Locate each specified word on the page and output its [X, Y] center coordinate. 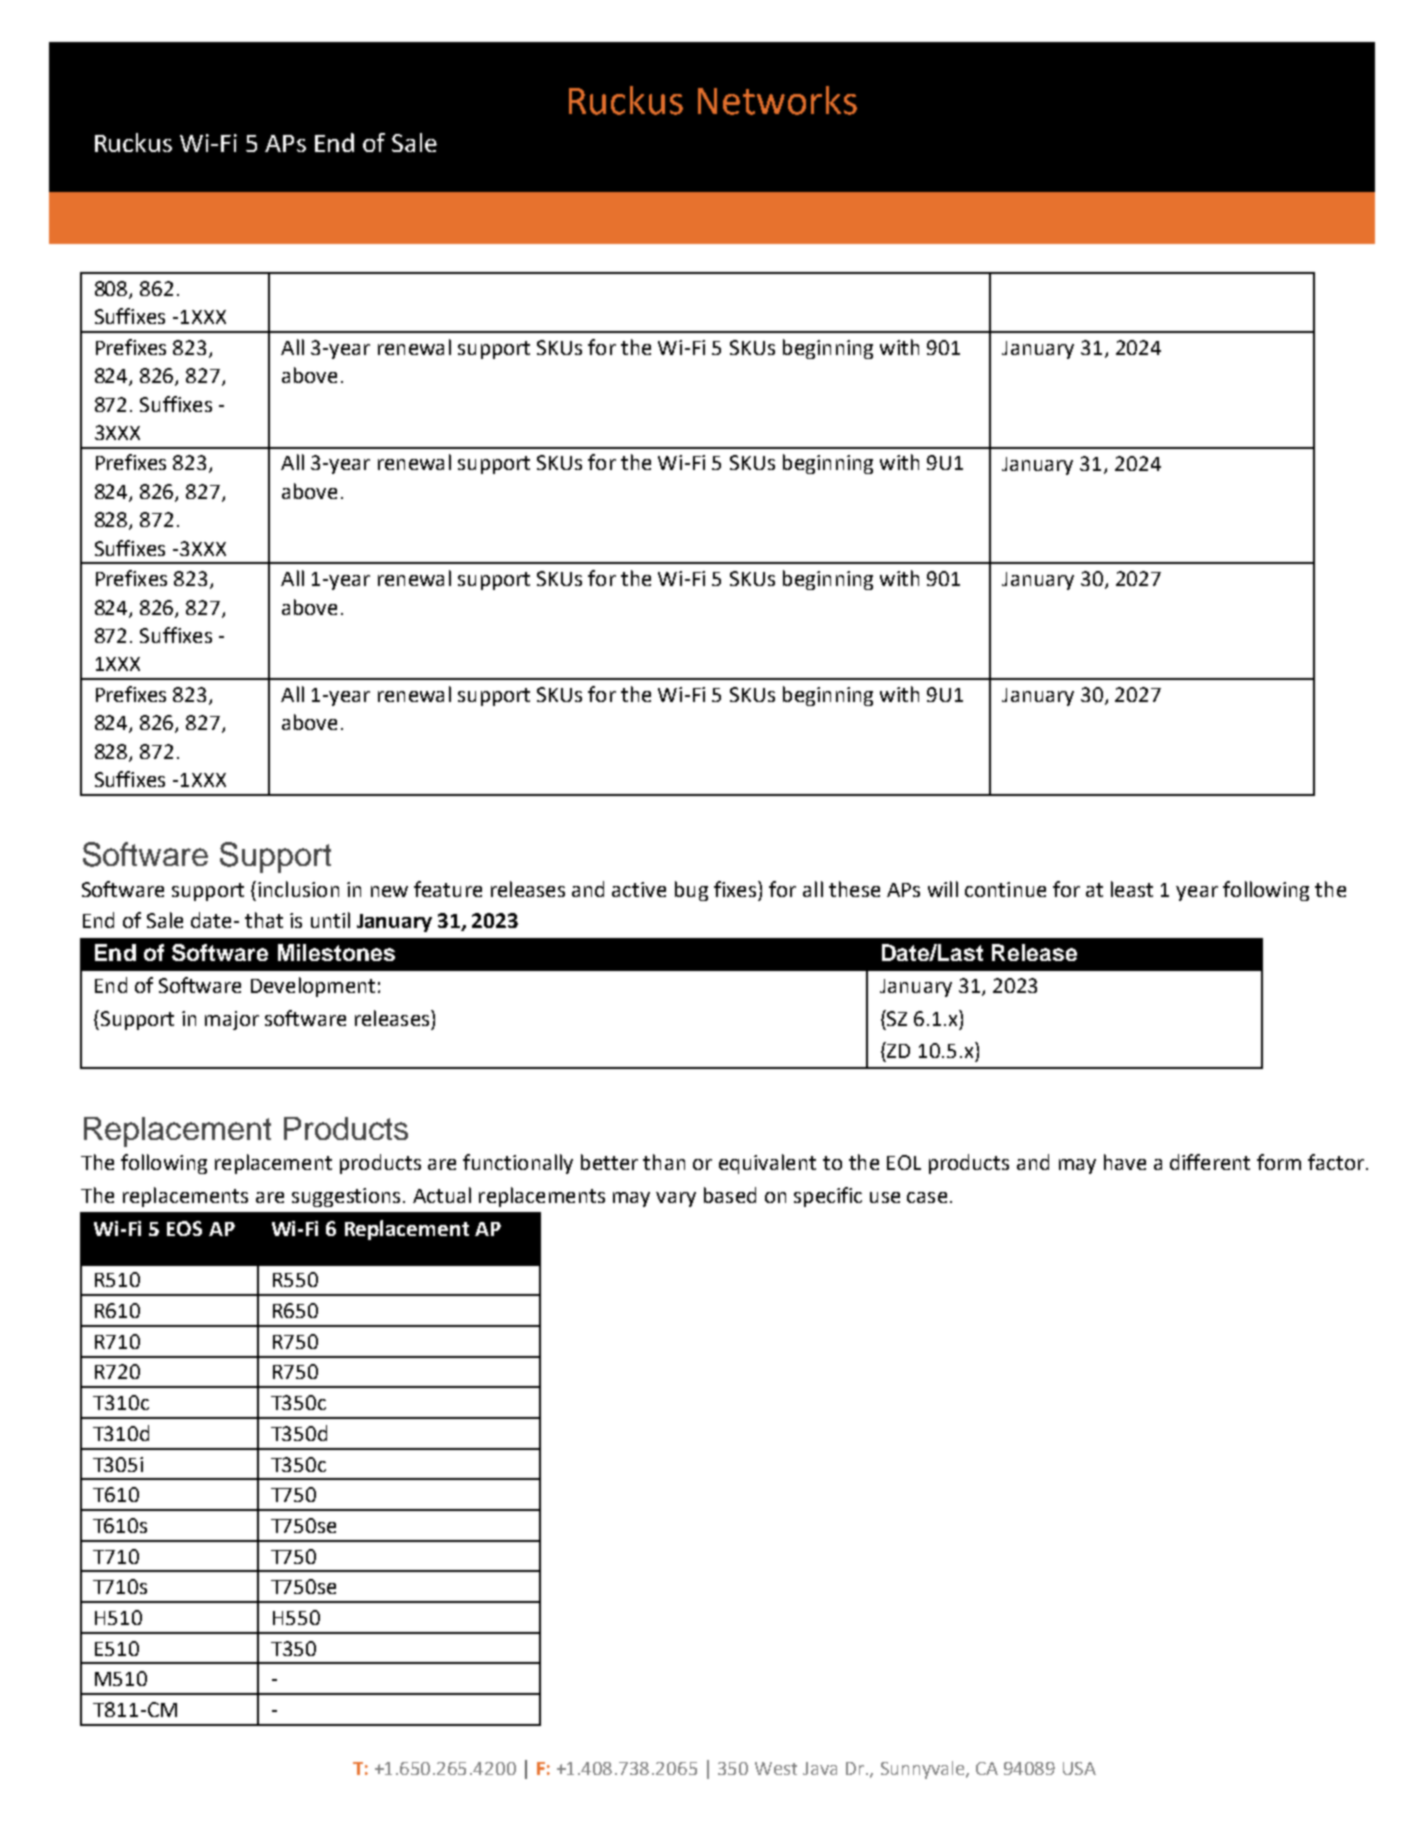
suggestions [346, 1197]
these [854, 889]
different [1210, 1162]
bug [691, 891]
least [1132, 889]
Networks [777, 100]
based [730, 1195]
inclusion [298, 889]
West [776, 1768]
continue [1005, 889]
